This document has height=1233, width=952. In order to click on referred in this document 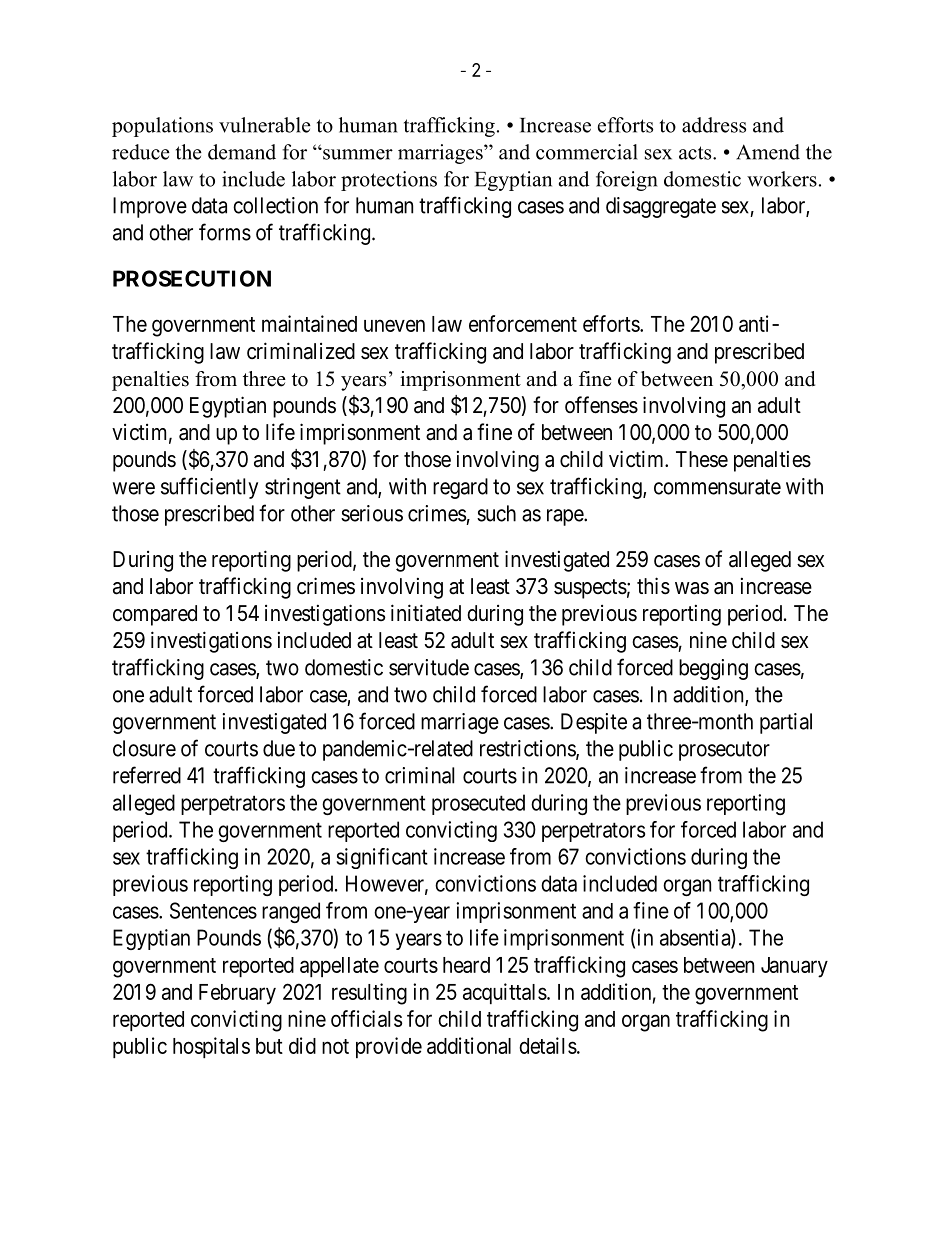, I will do `click(147, 775)`.
